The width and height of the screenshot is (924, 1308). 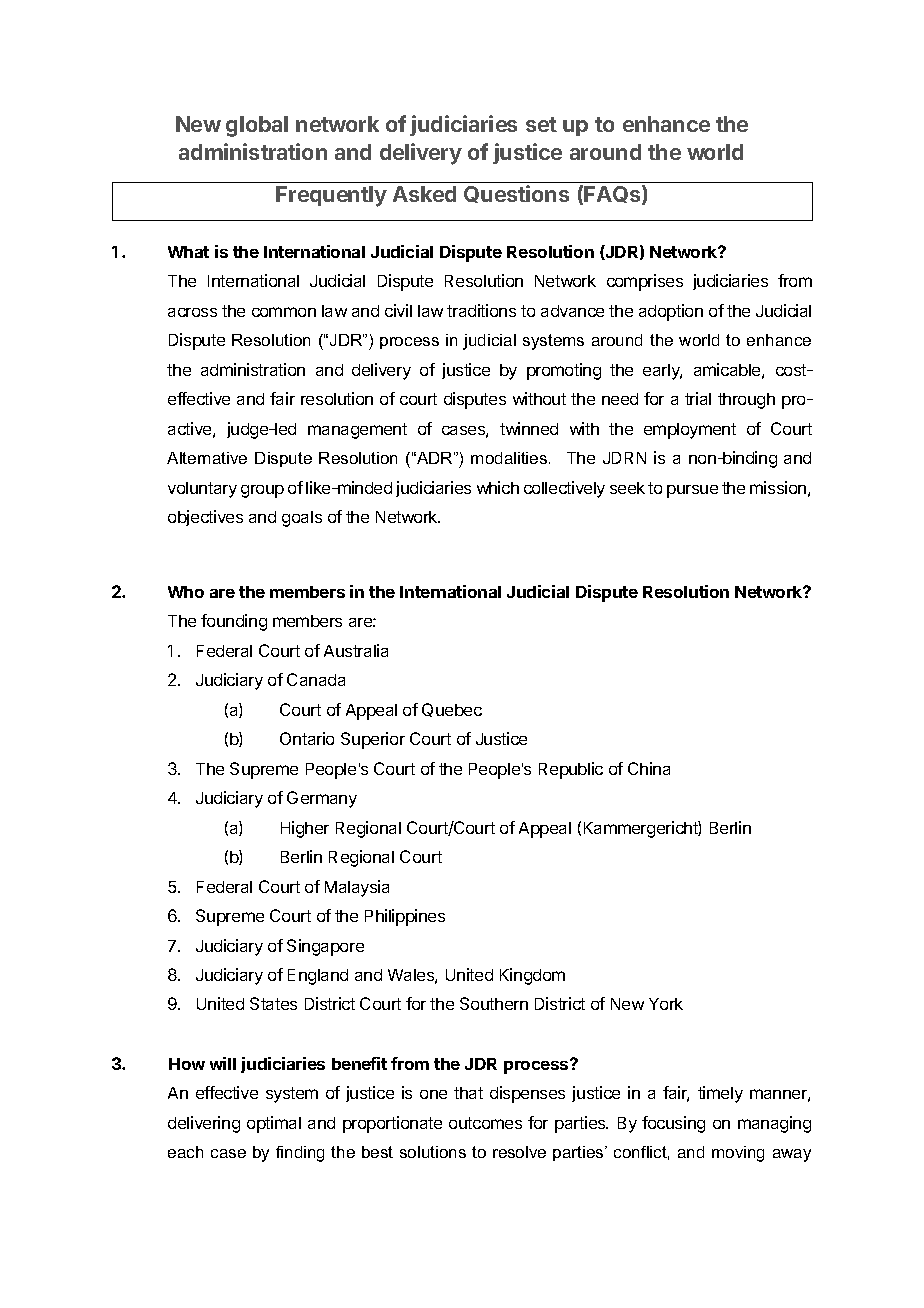 What do you see at coordinates (645, 282) in the screenshot?
I see `comprises` at bounding box center [645, 282].
